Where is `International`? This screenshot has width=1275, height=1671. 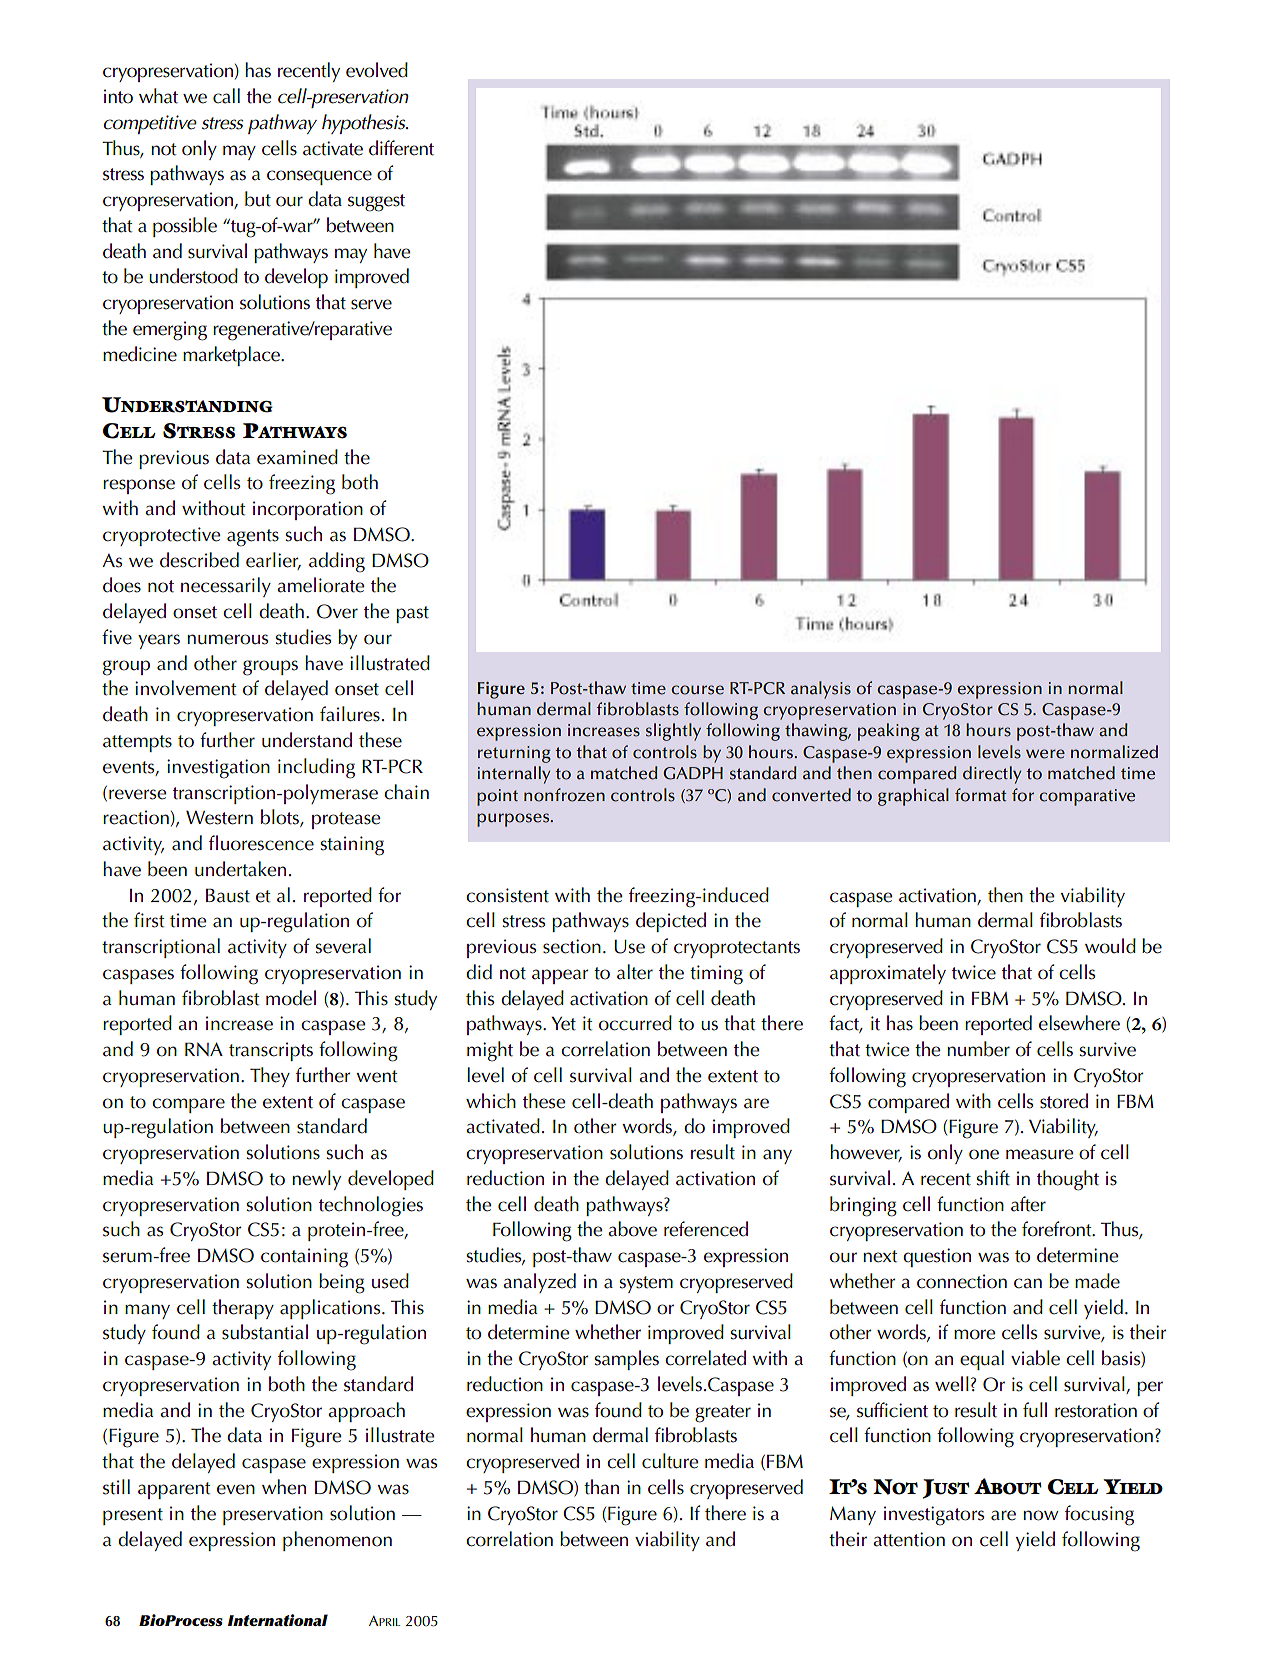 International is located at coordinates (278, 1620).
